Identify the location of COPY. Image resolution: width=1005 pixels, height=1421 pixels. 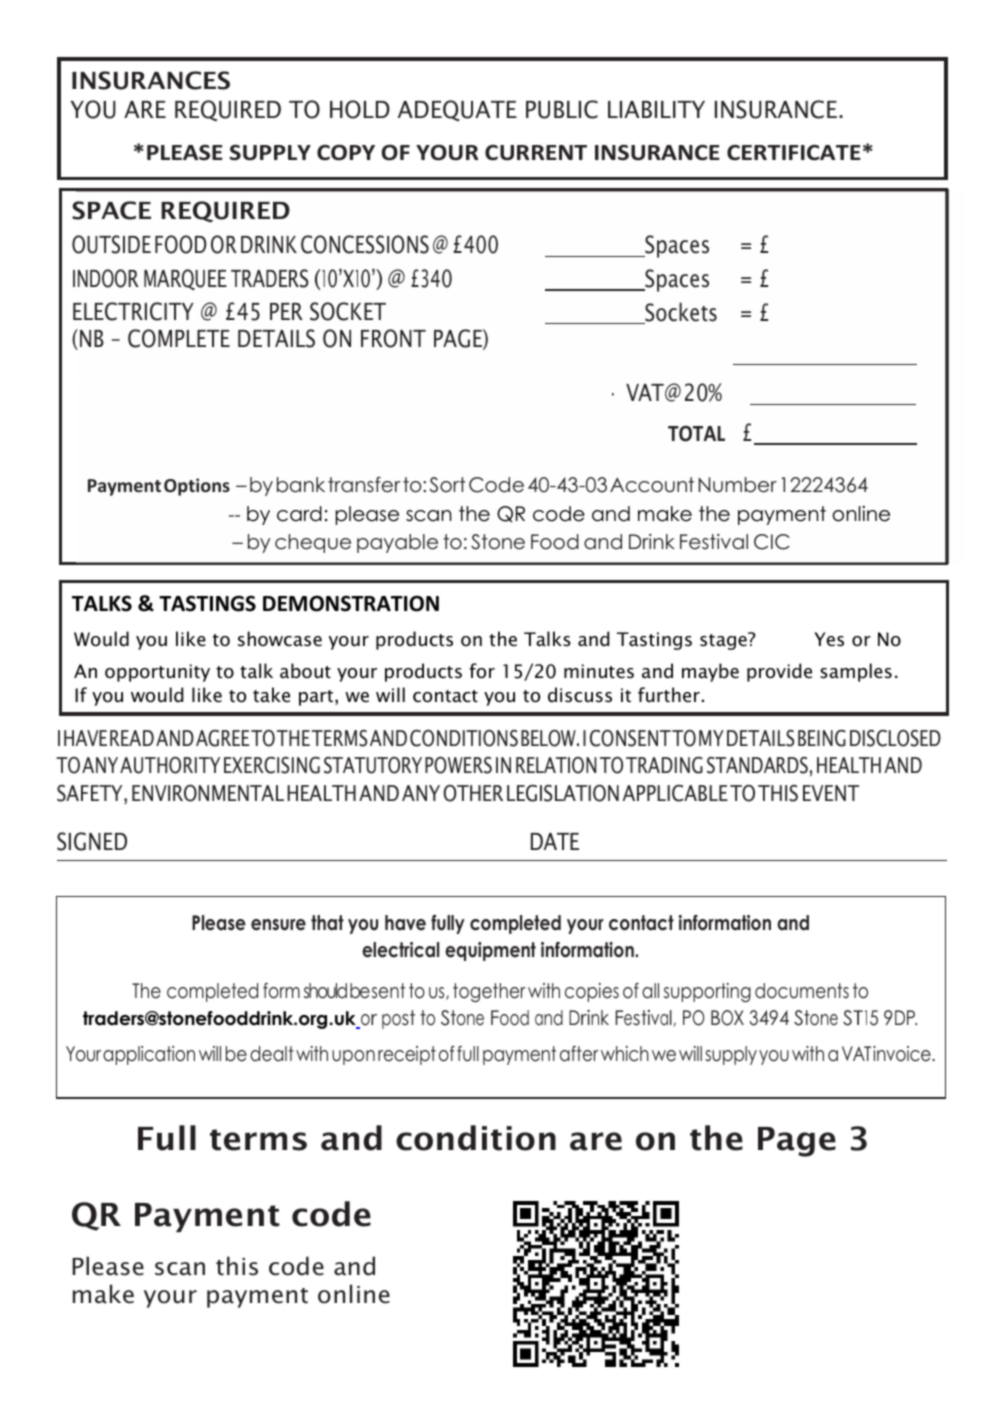
(346, 152).
